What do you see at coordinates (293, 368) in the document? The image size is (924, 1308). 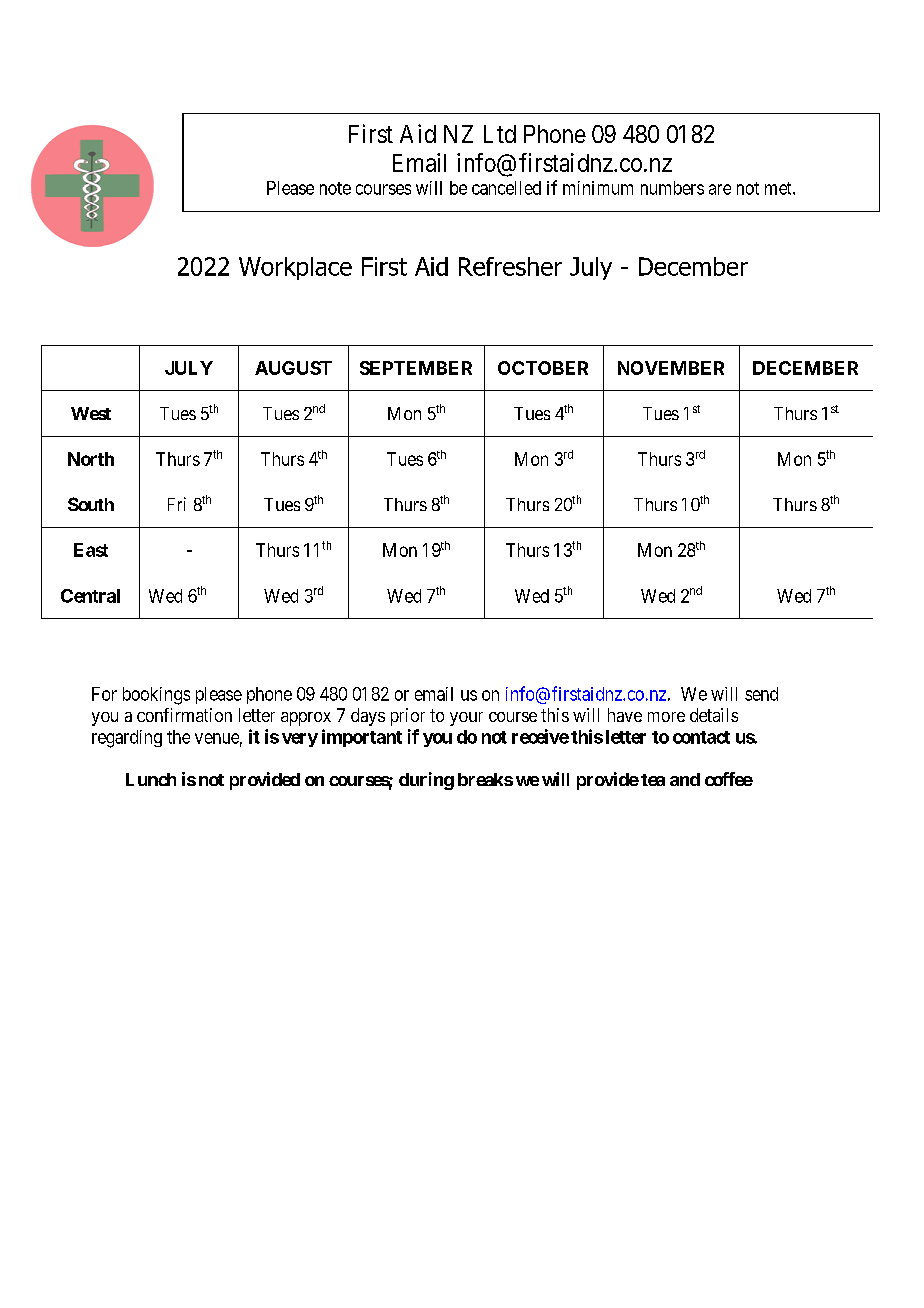 I see `AUGUST` at bounding box center [293, 368].
